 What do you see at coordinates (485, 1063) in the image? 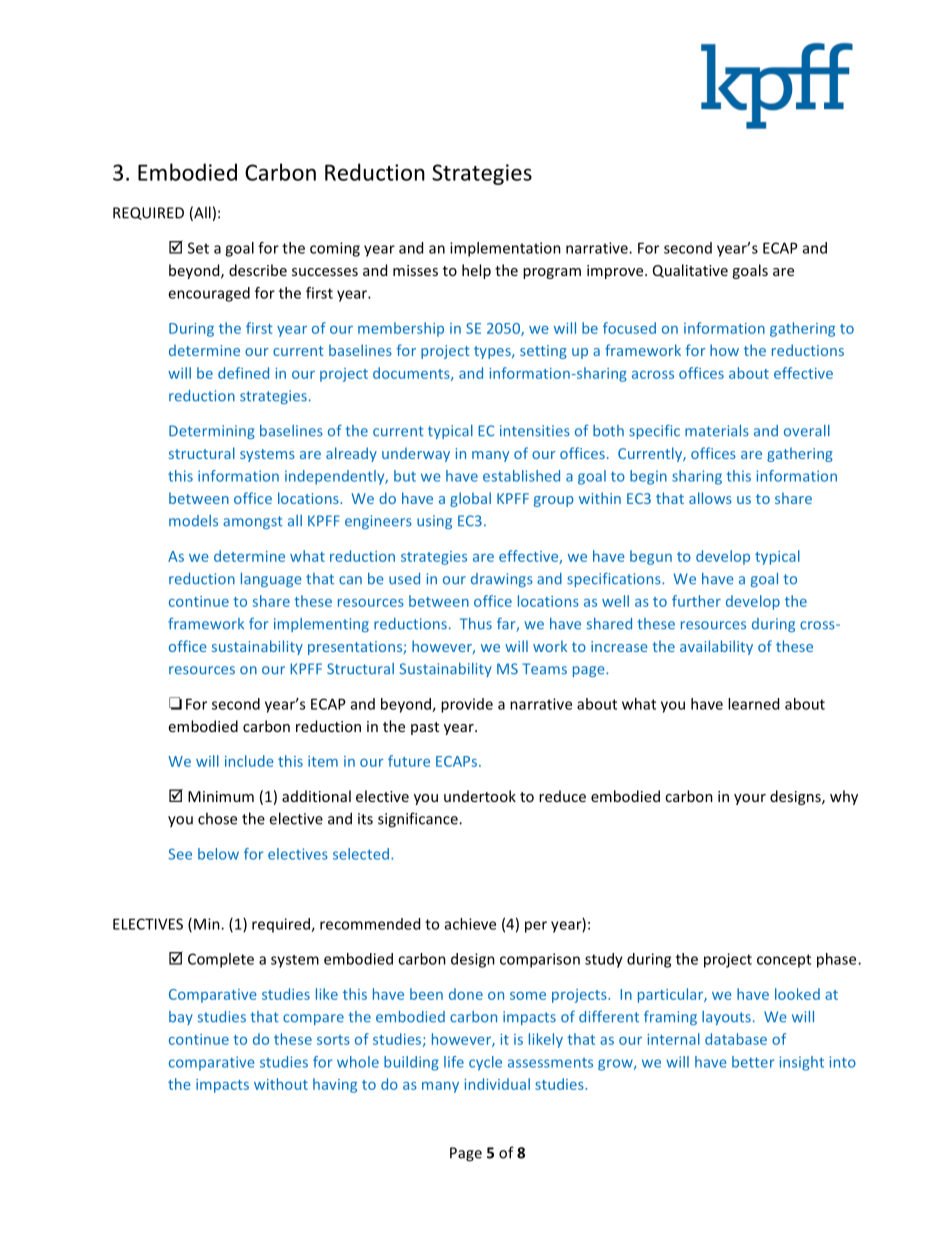
I see `cycle` at bounding box center [485, 1063].
